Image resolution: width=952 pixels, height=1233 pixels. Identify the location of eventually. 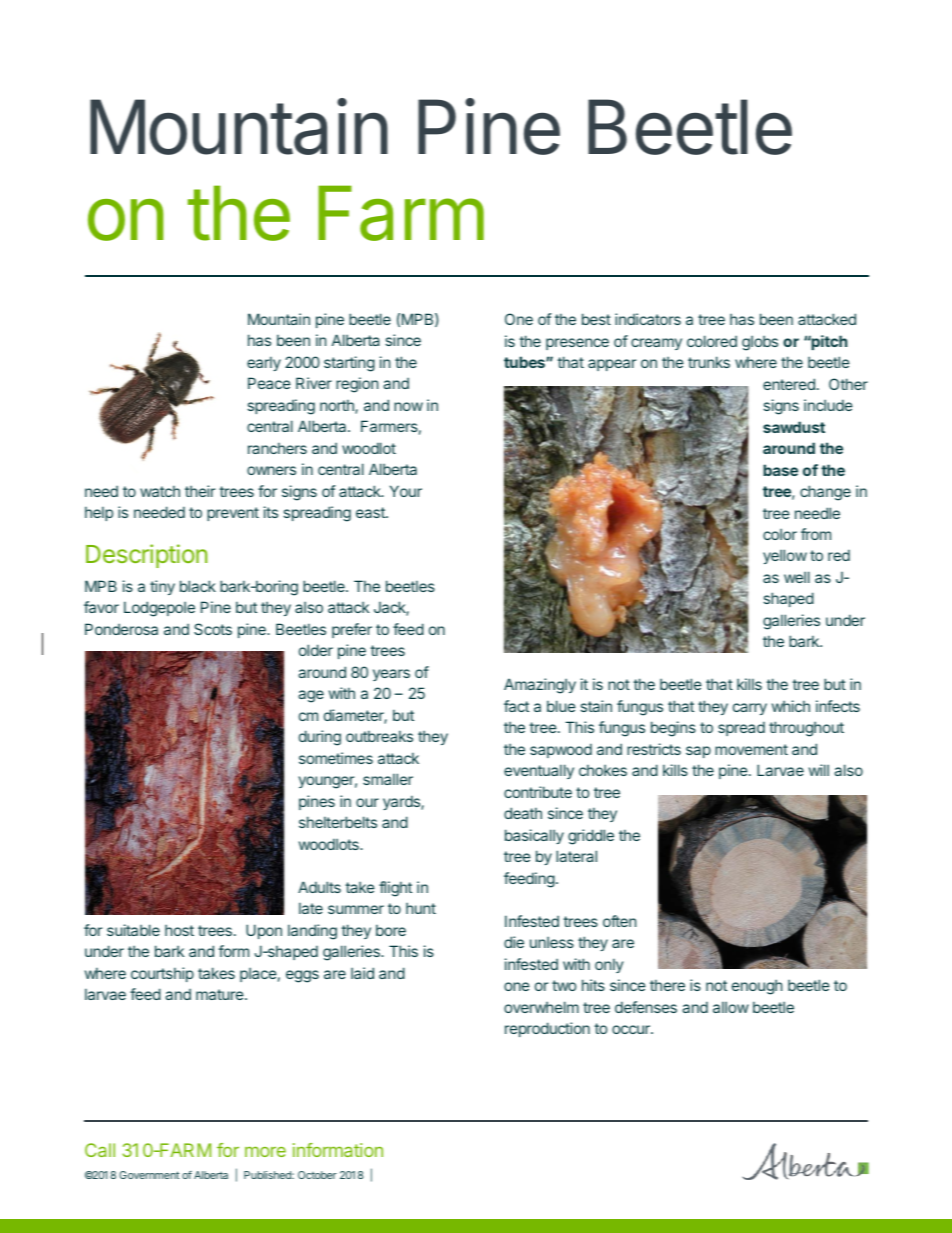
(539, 771).
